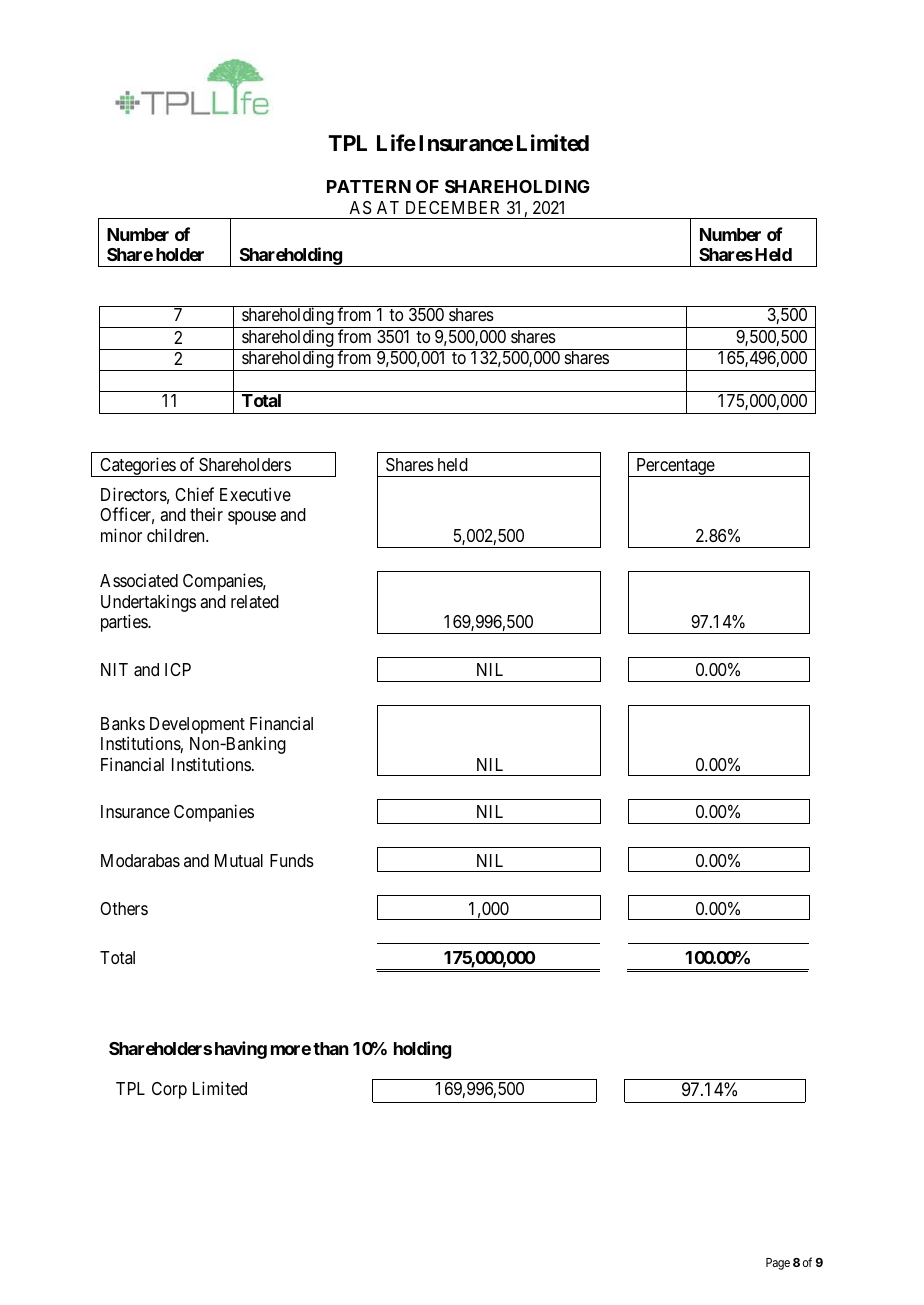  What do you see at coordinates (252, 518) in the page?
I see `spouse` at bounding box center [252, 518].
